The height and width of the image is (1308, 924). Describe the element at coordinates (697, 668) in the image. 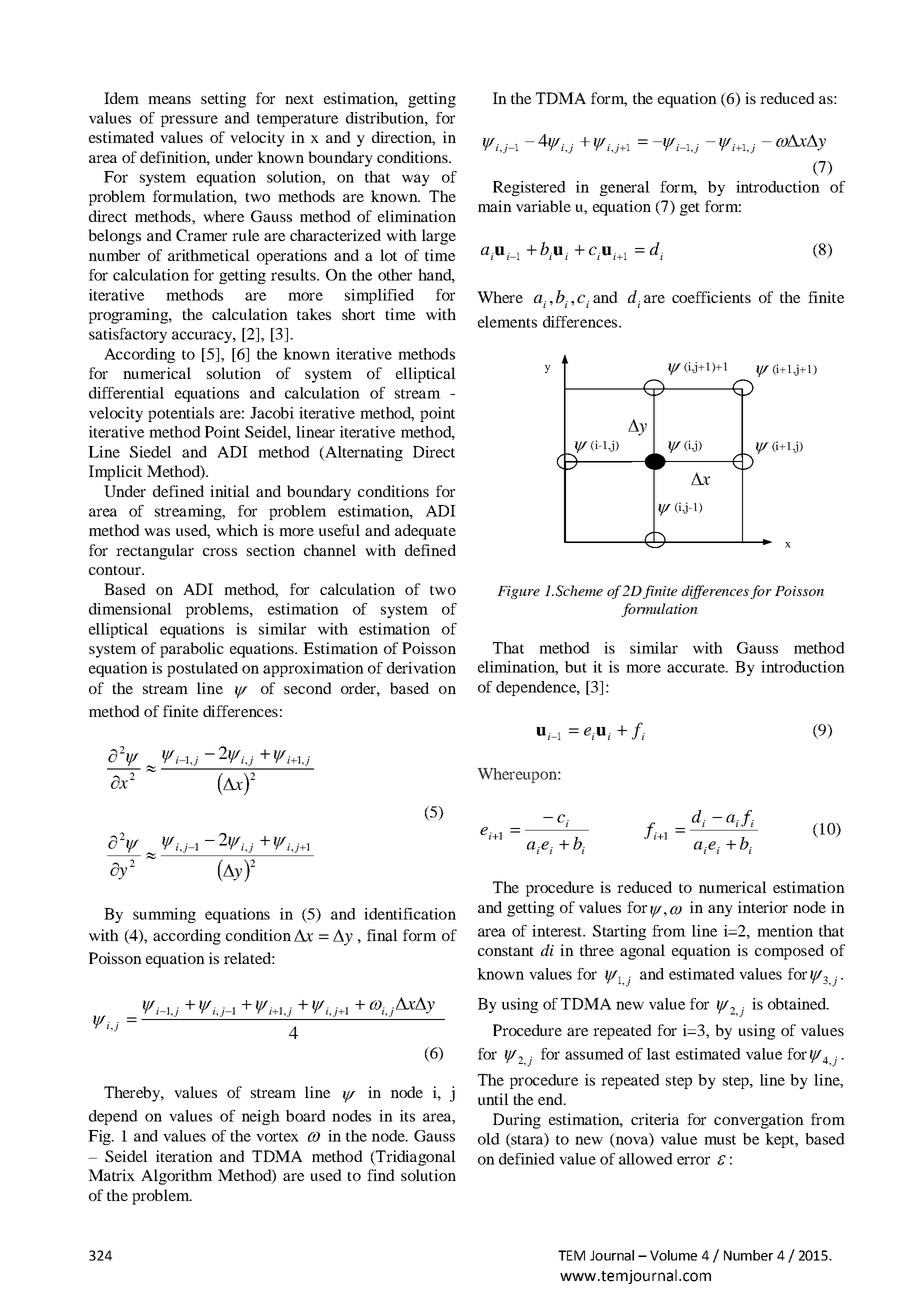

I see `accurate` at that location.
